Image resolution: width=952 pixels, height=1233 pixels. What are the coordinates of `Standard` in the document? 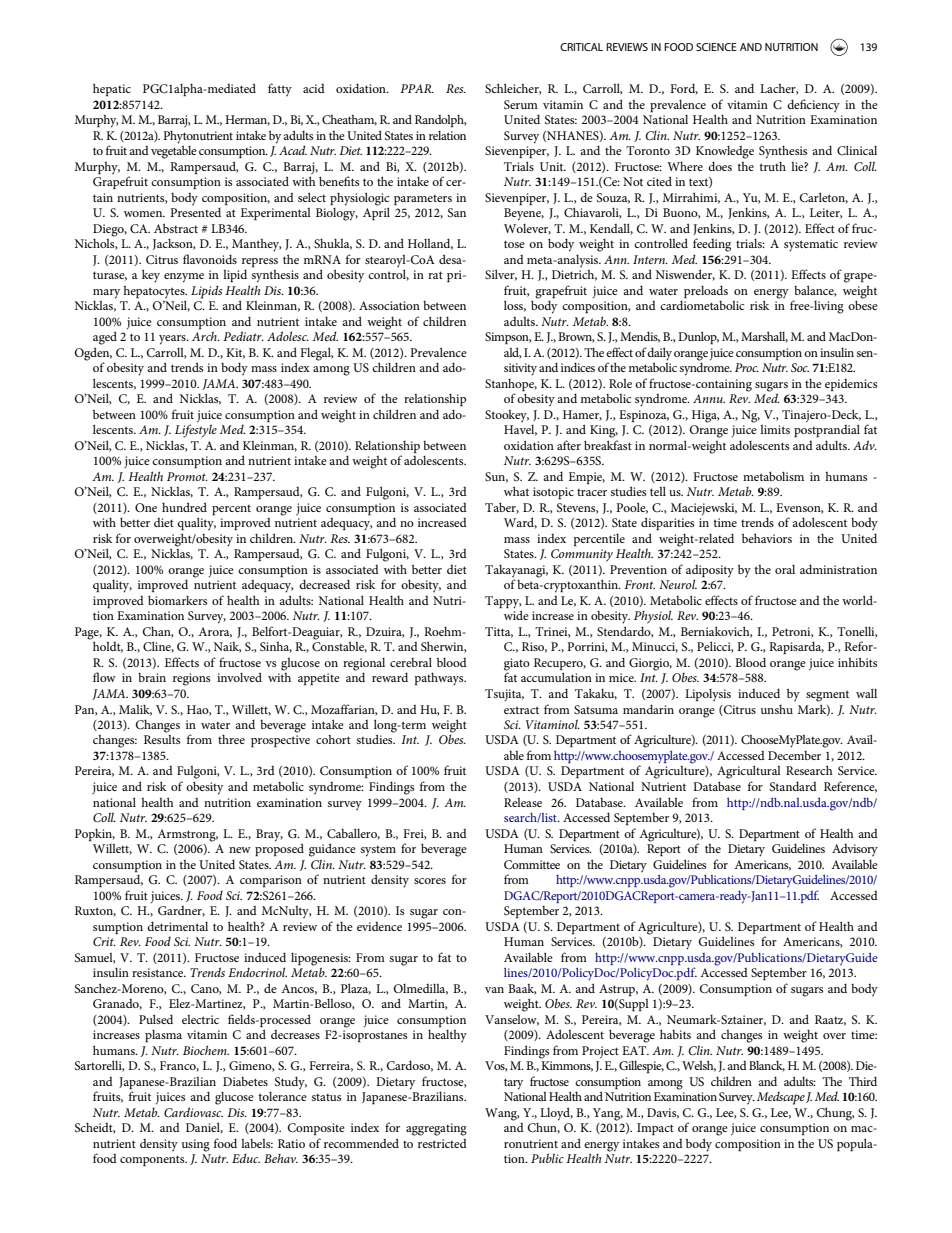 It's located at (793, 786).
